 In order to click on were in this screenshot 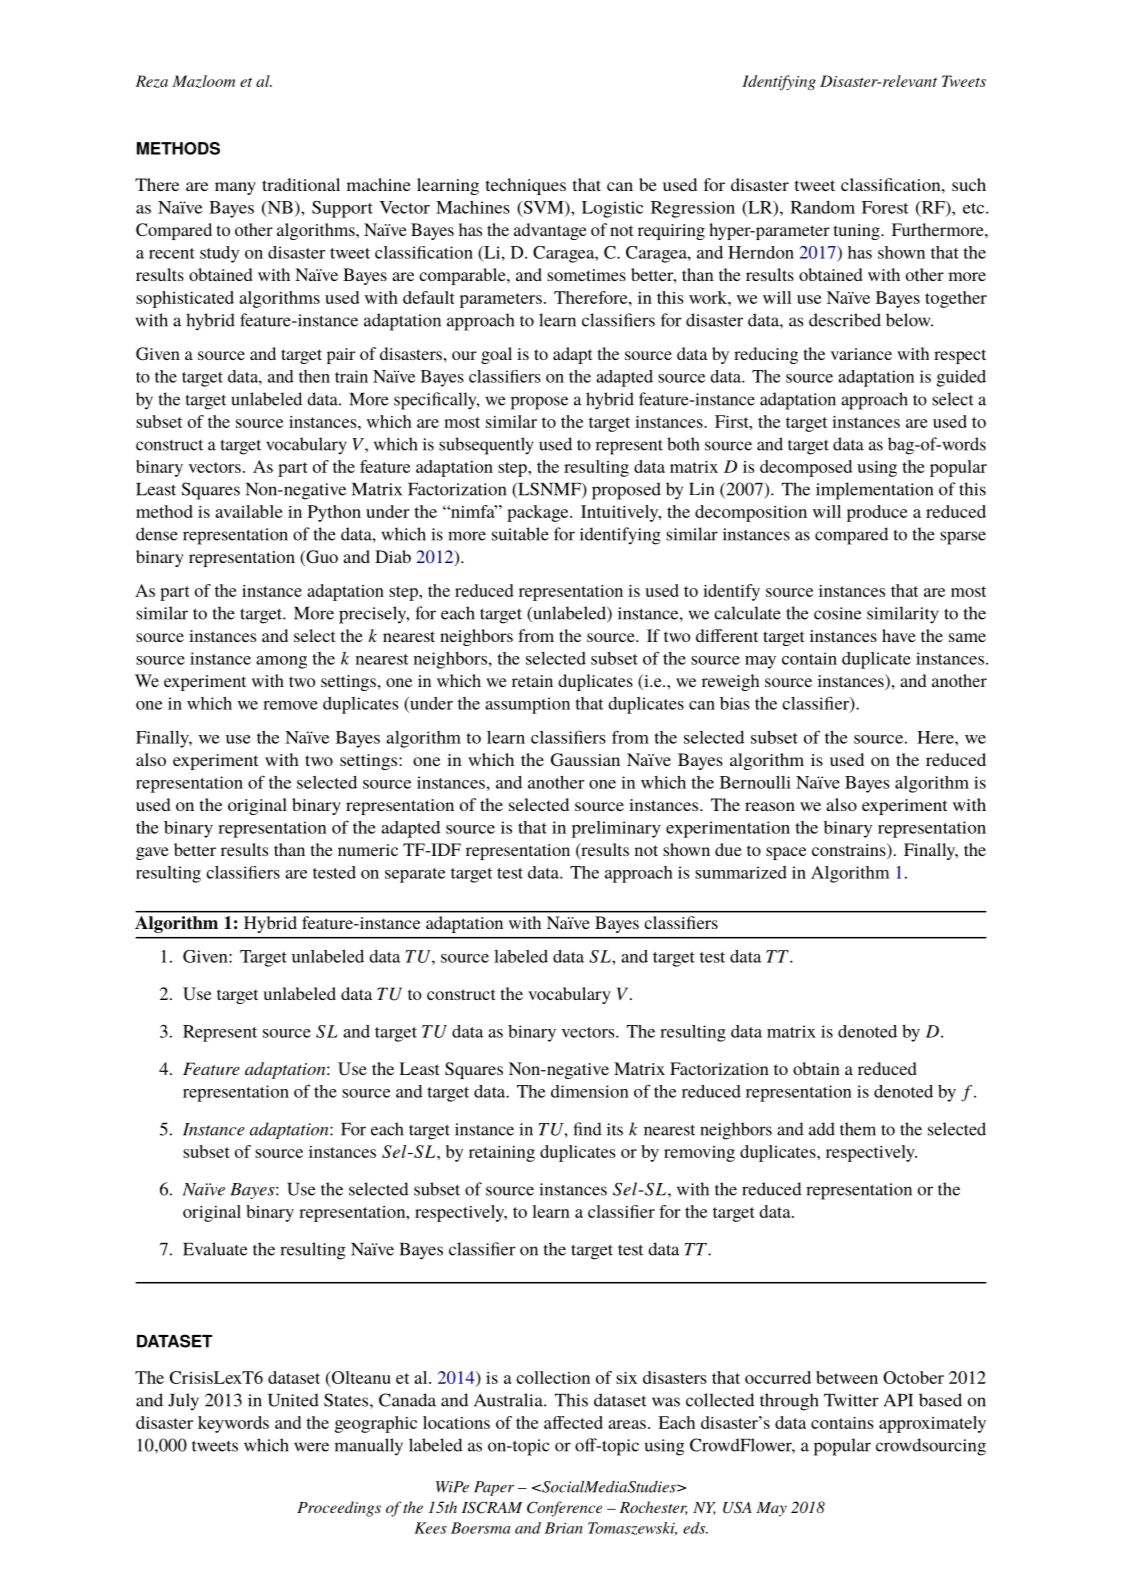, I will do `click(311, 1447)`.
